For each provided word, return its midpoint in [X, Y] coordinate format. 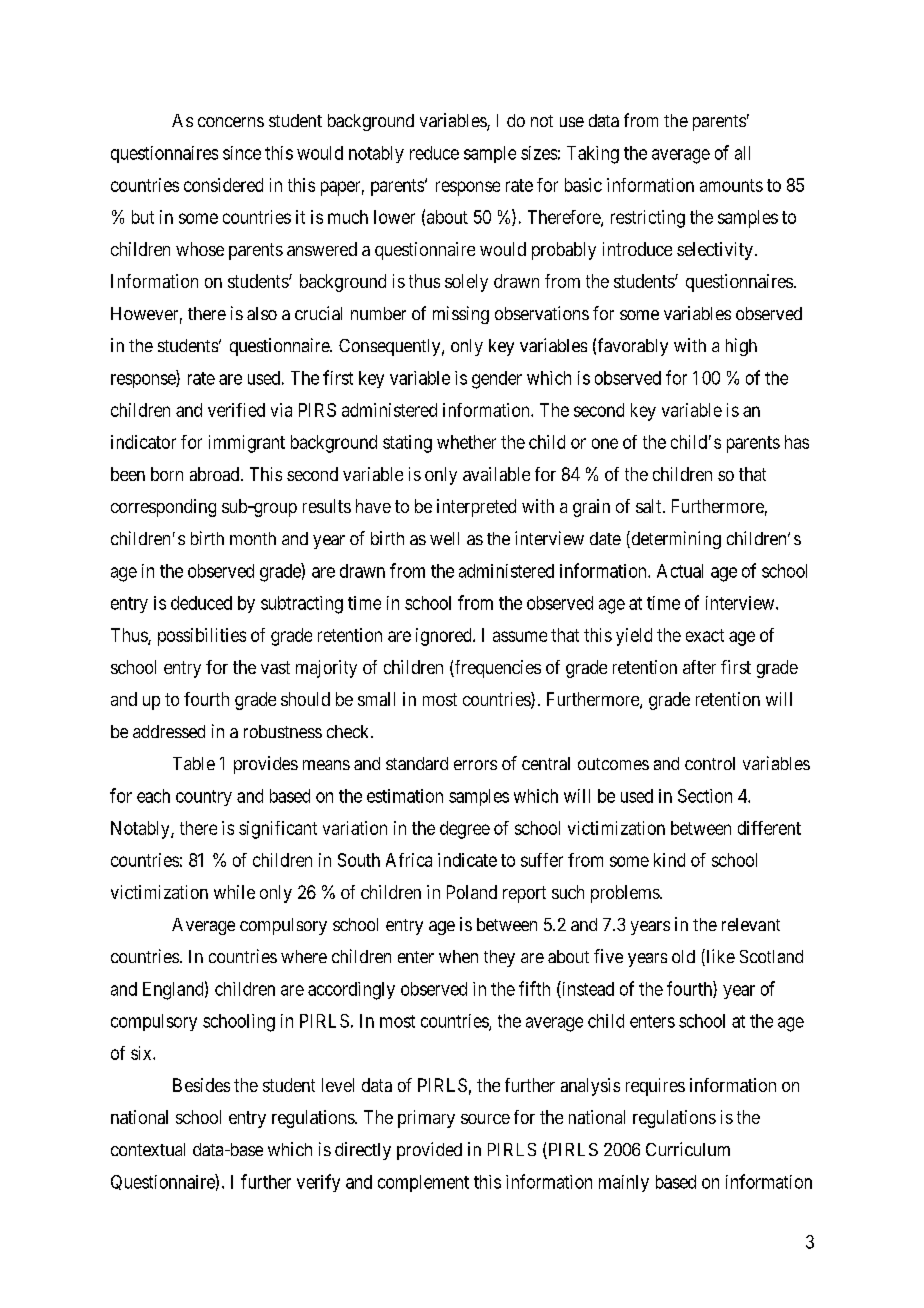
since [242, 153]
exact [705, 635]
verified [236, 410]
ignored [445, 637]
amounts [731, 185]
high [741, 347]
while [234, 892]
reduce [434, 153]
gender [497, 380]
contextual [148, 1149]
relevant [751, 924]
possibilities [202, 637]
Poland [472, 892]
